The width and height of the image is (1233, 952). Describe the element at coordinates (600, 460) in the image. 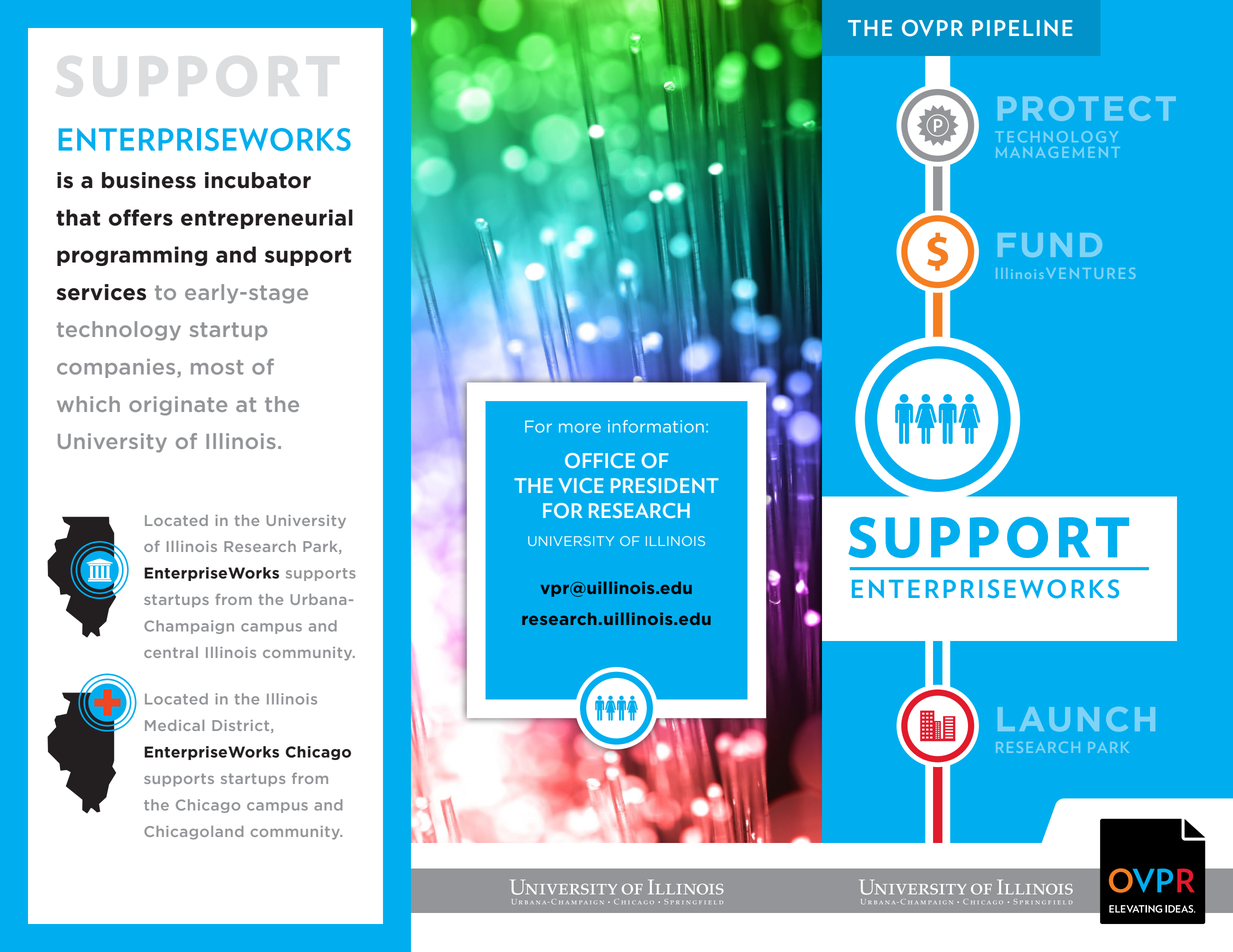

I see `OFFICE` at that location.
